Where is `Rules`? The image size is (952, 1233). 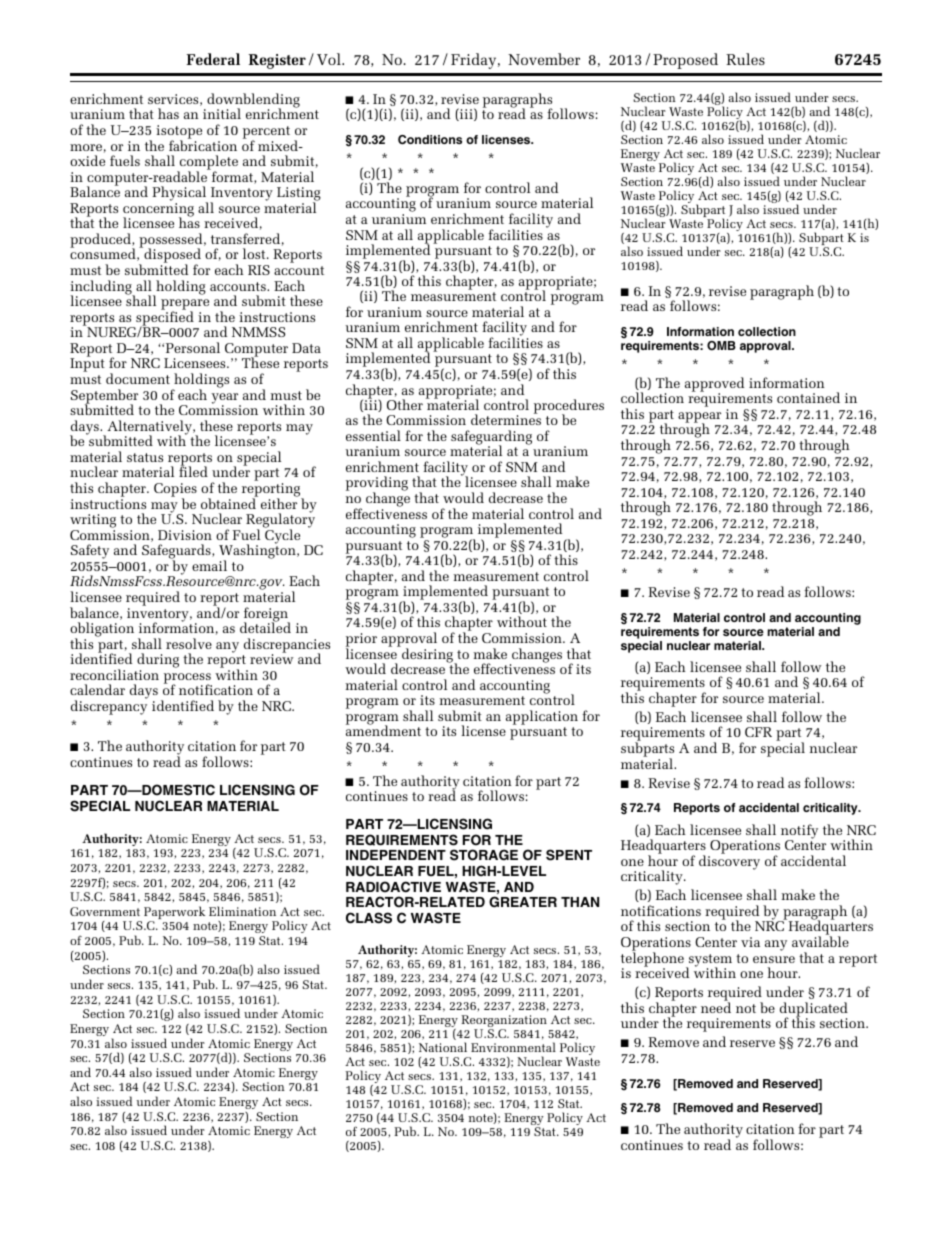 Rules is located at coordinates (745, 59).
